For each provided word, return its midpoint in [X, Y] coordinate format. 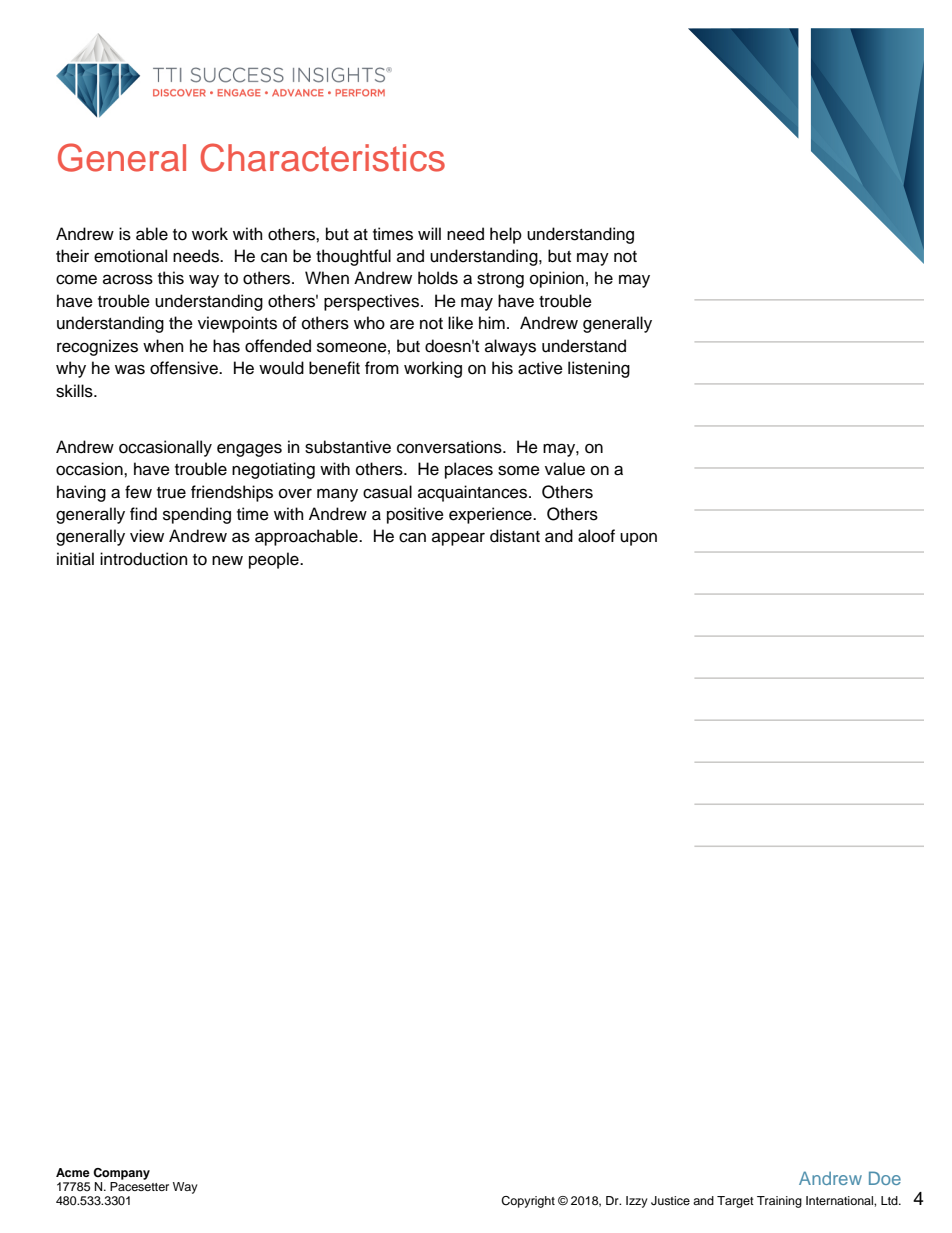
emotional [130, 256]
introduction [144, 559]
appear [458, 539]
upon [638, 539]
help [506, 235]
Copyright [528, 1202]
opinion [557, 279]
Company [121, 1174]
